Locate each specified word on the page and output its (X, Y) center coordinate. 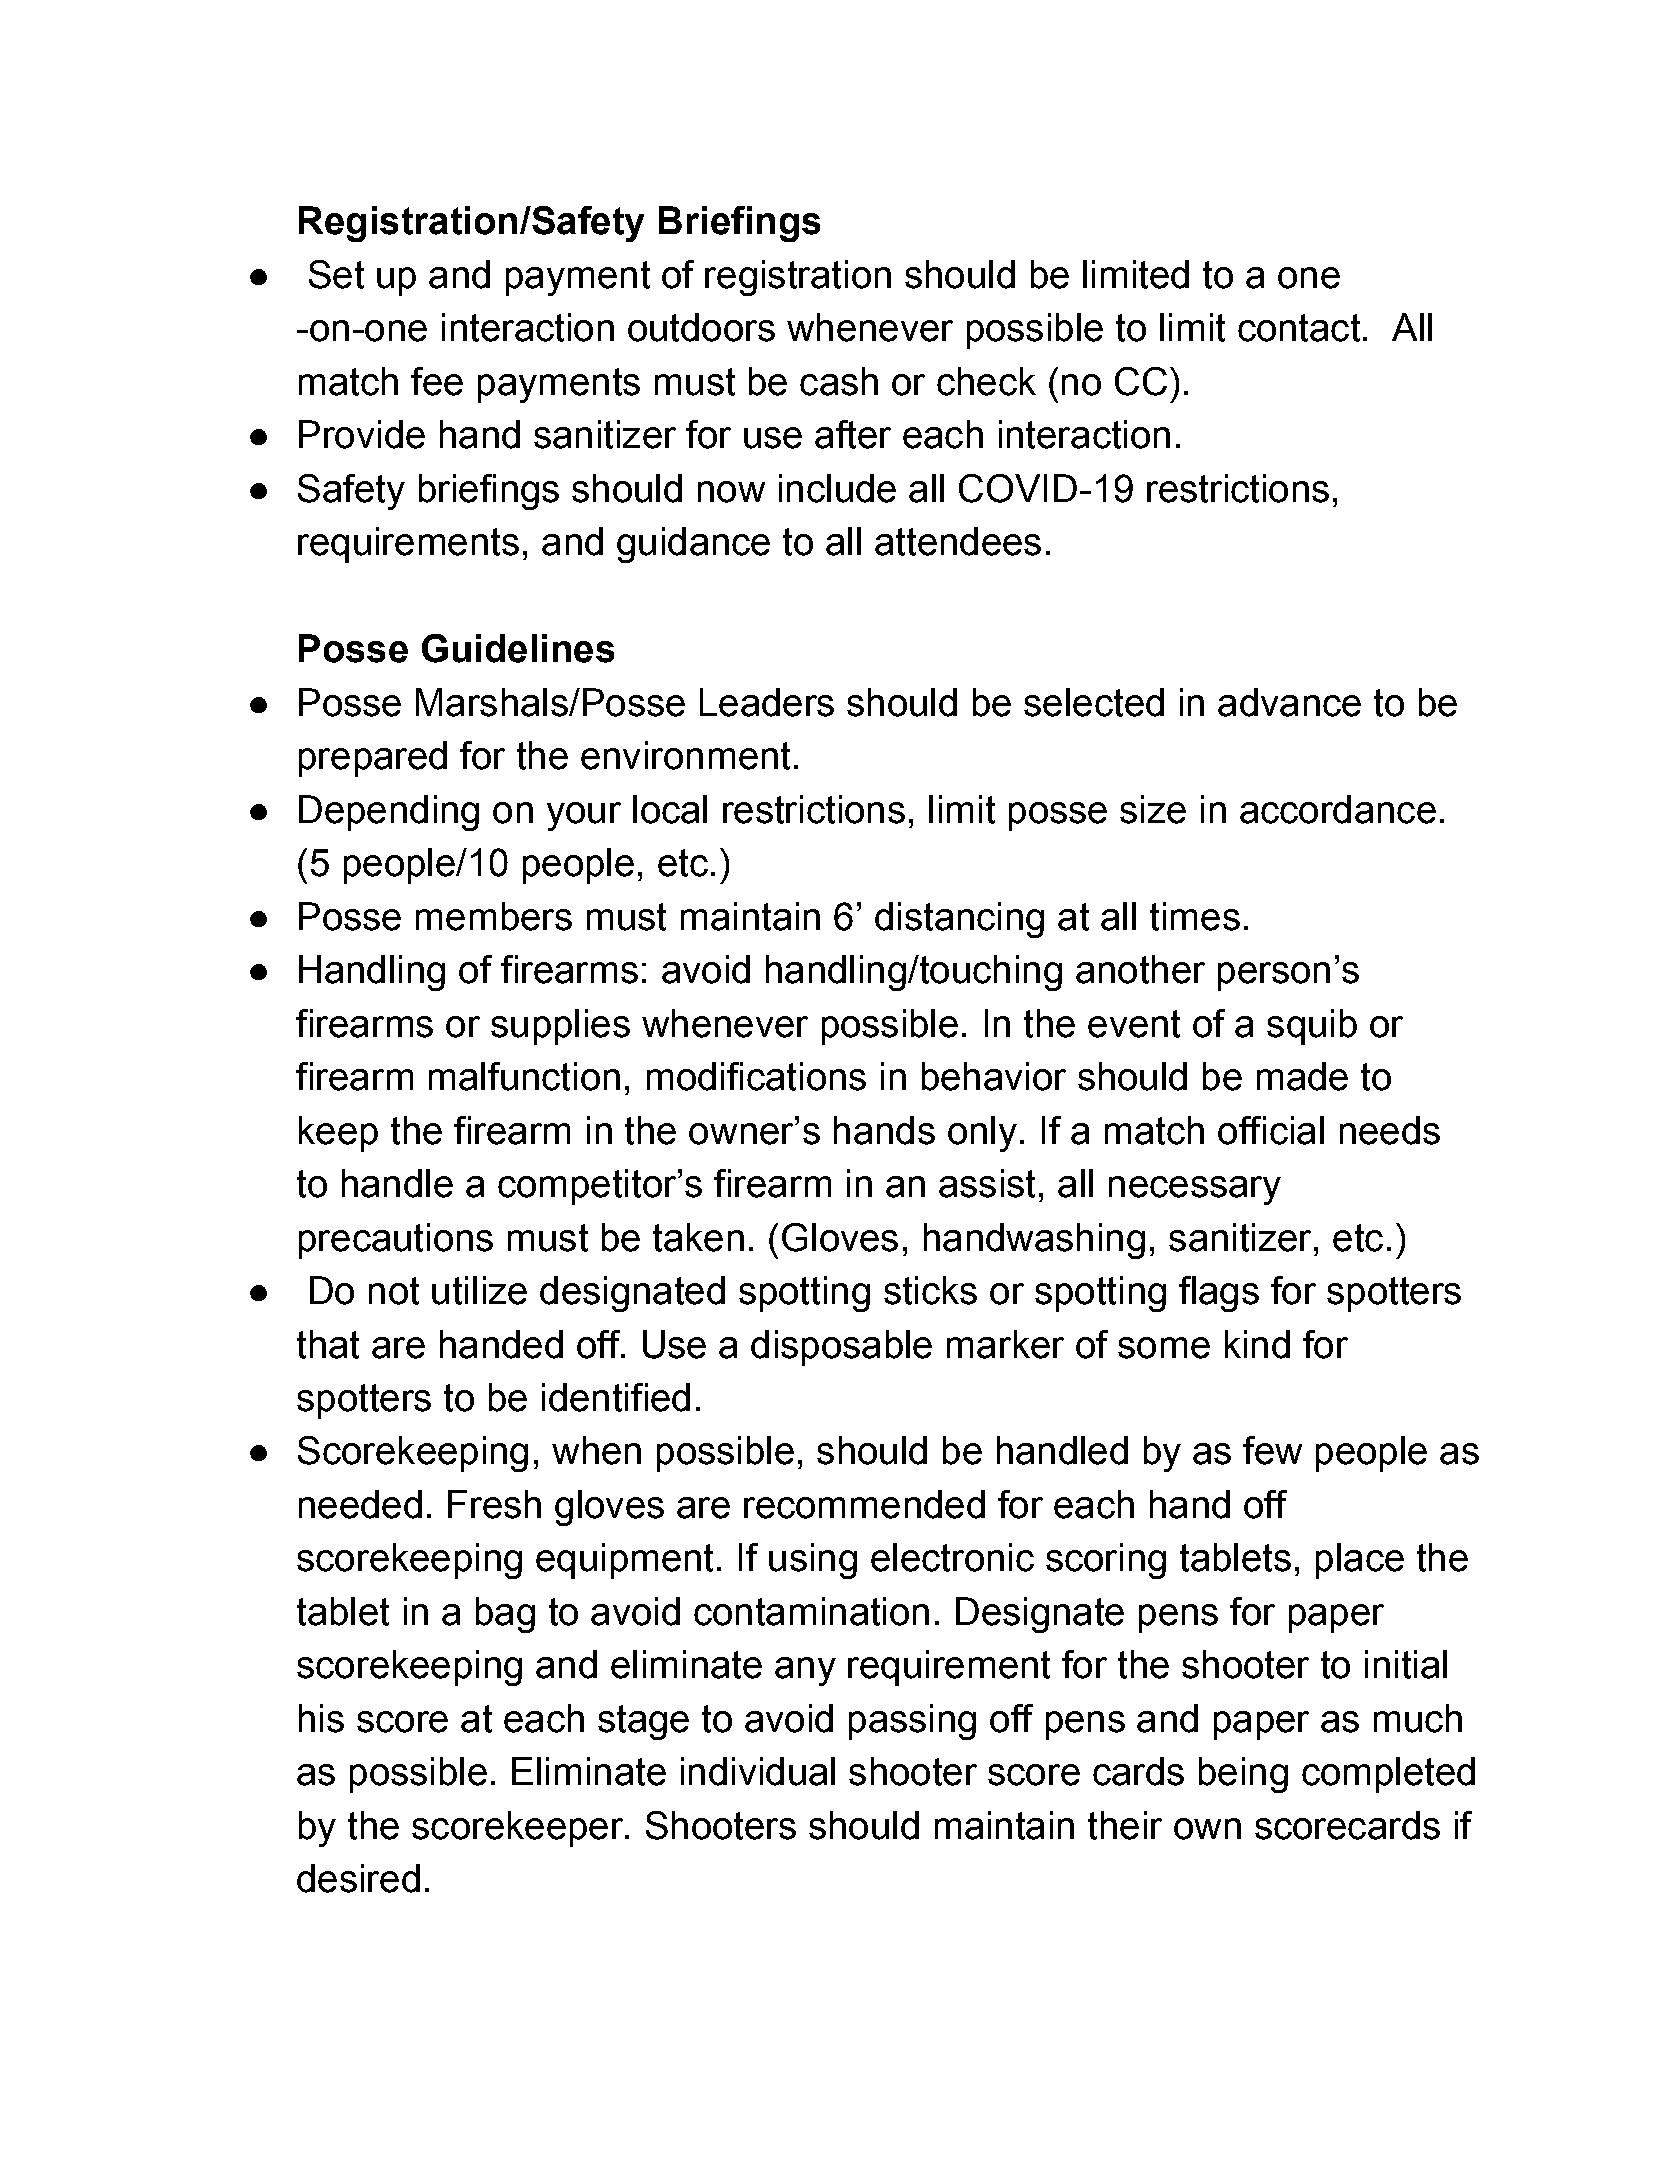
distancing (959, 920)
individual (758, 1771)
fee (437, 381)
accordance (1338, 809)
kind (1257, 1344)
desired (358, 1878)
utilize (479, 1290)
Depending (389, 813)
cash (839, 381)
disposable (841, 1348)
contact (1299, 328)
